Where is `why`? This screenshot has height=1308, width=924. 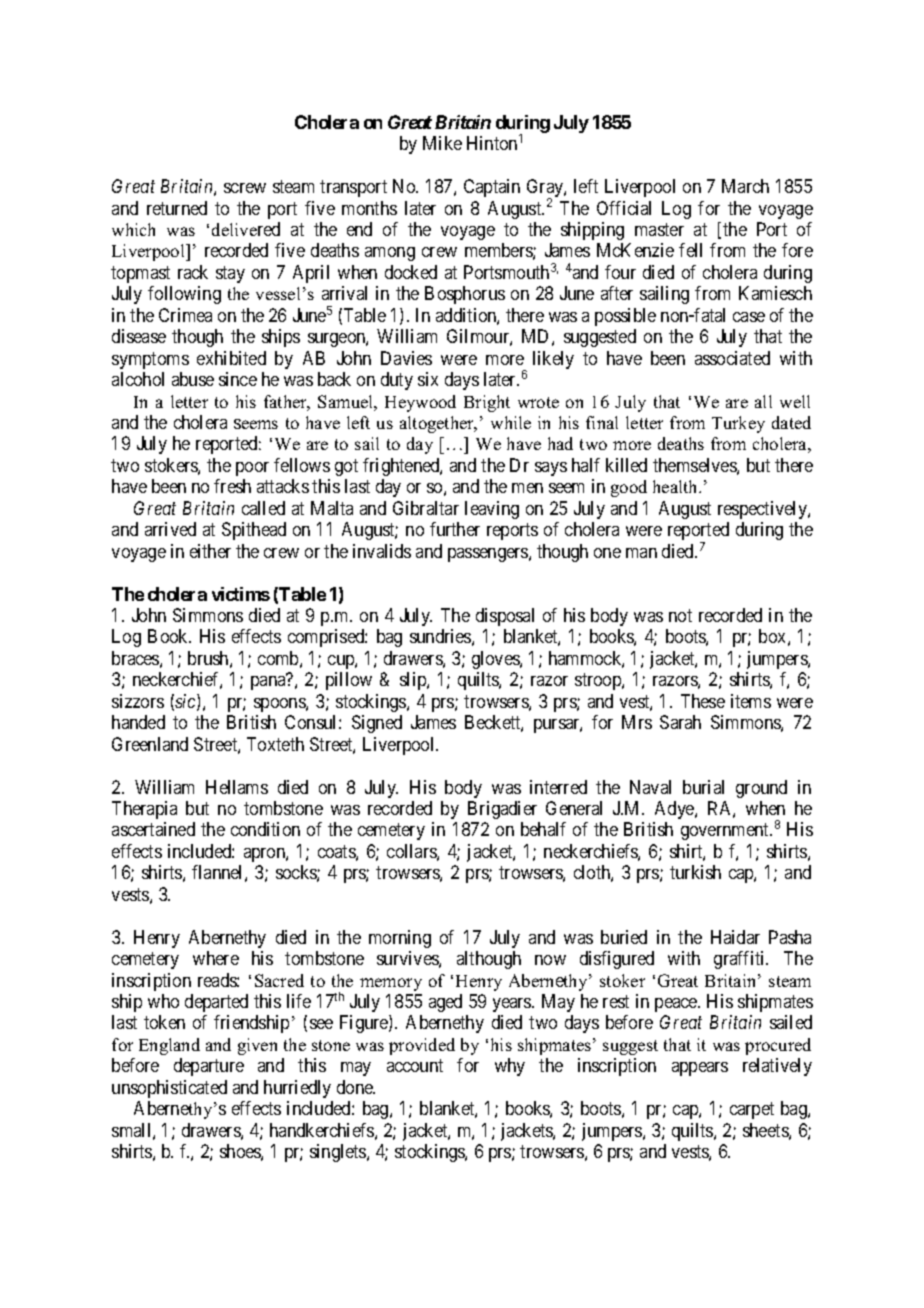
why is located at coordinates (510, 1067).
